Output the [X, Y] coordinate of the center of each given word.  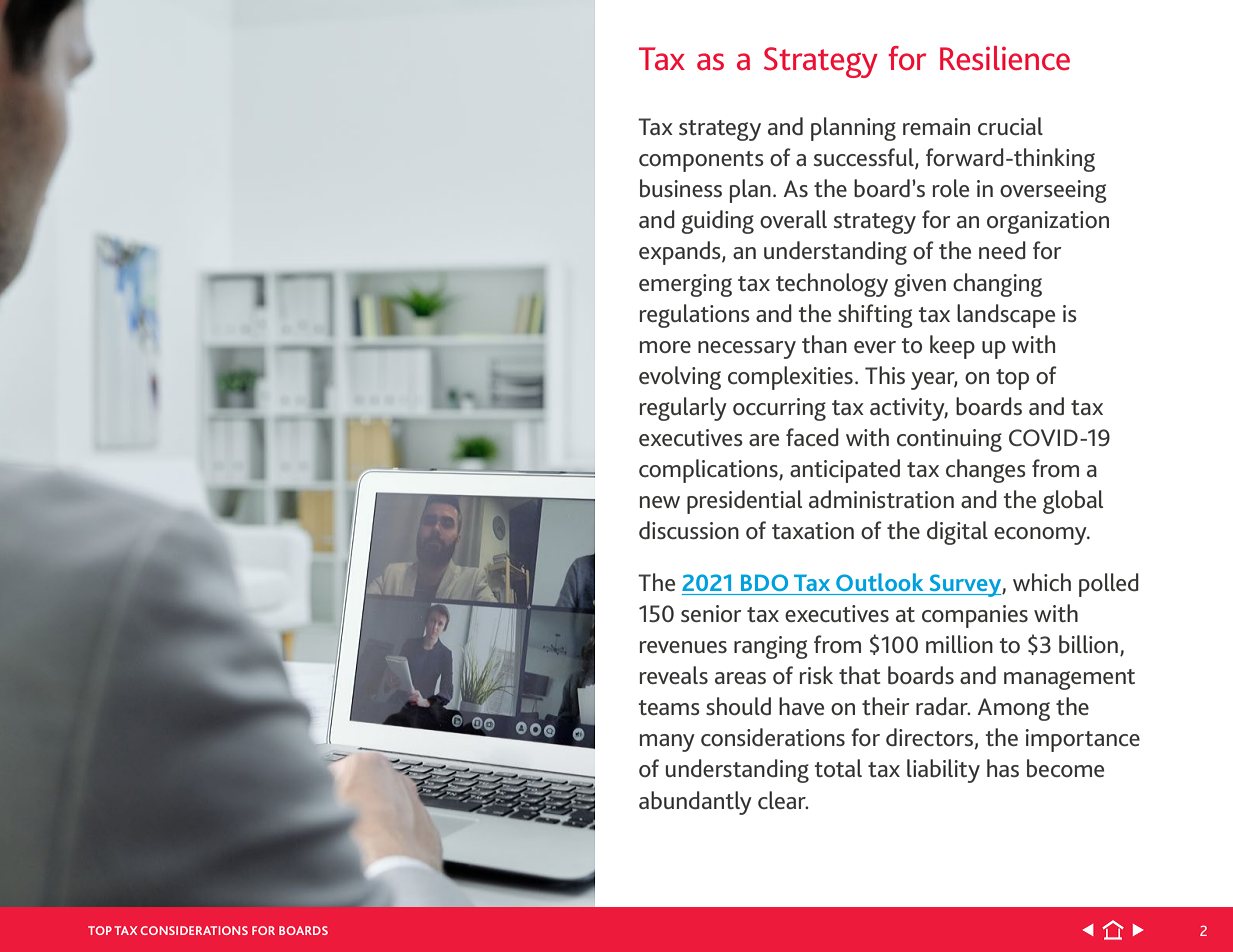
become [1065, 768]
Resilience [1005, 58]
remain [936, 126]
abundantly [695, 803]
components [701, 161]
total [838, 768]
